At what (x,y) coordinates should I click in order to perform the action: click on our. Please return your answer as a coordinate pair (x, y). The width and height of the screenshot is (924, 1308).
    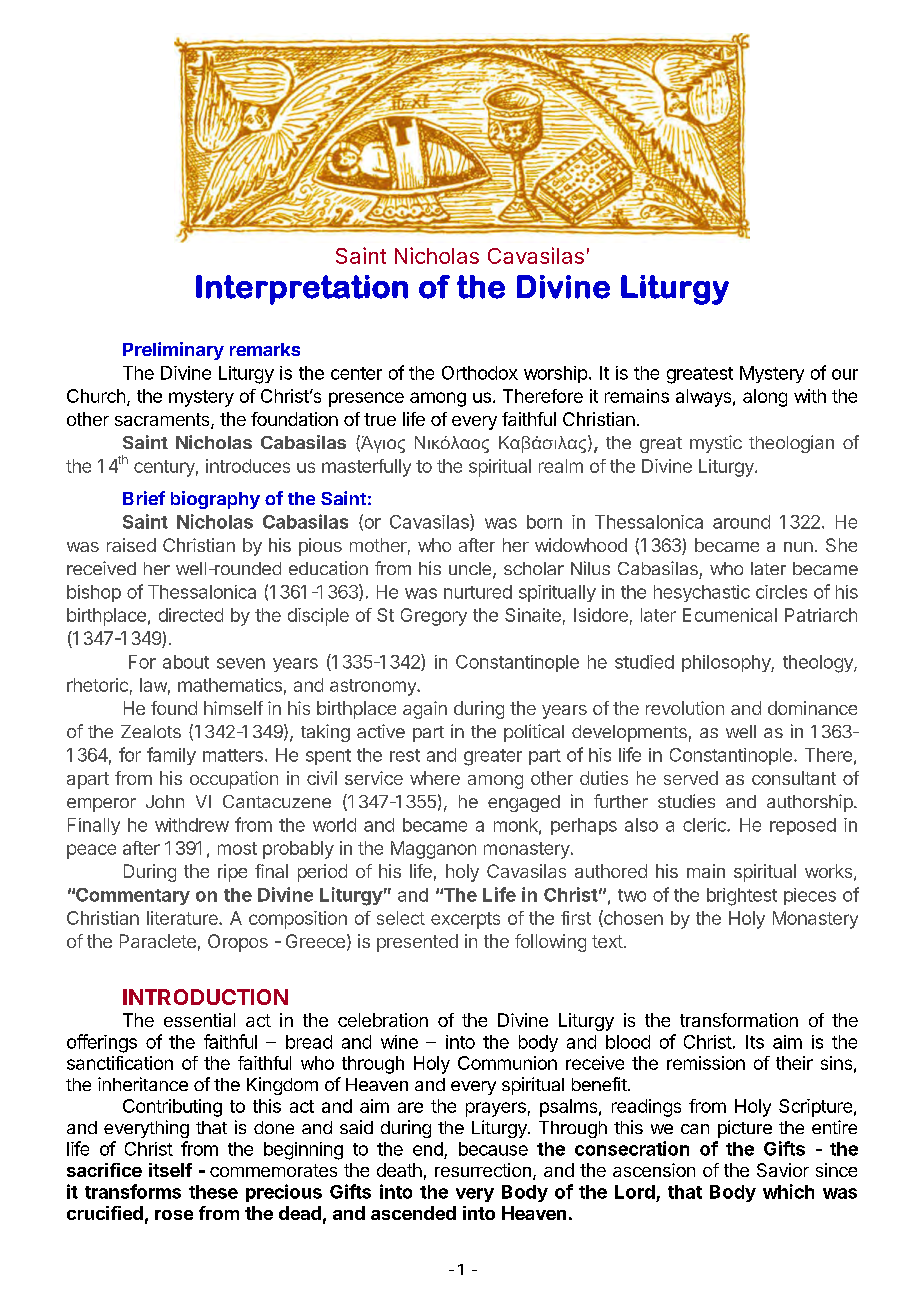
    Looking at the image, I should click on (845, 374).
